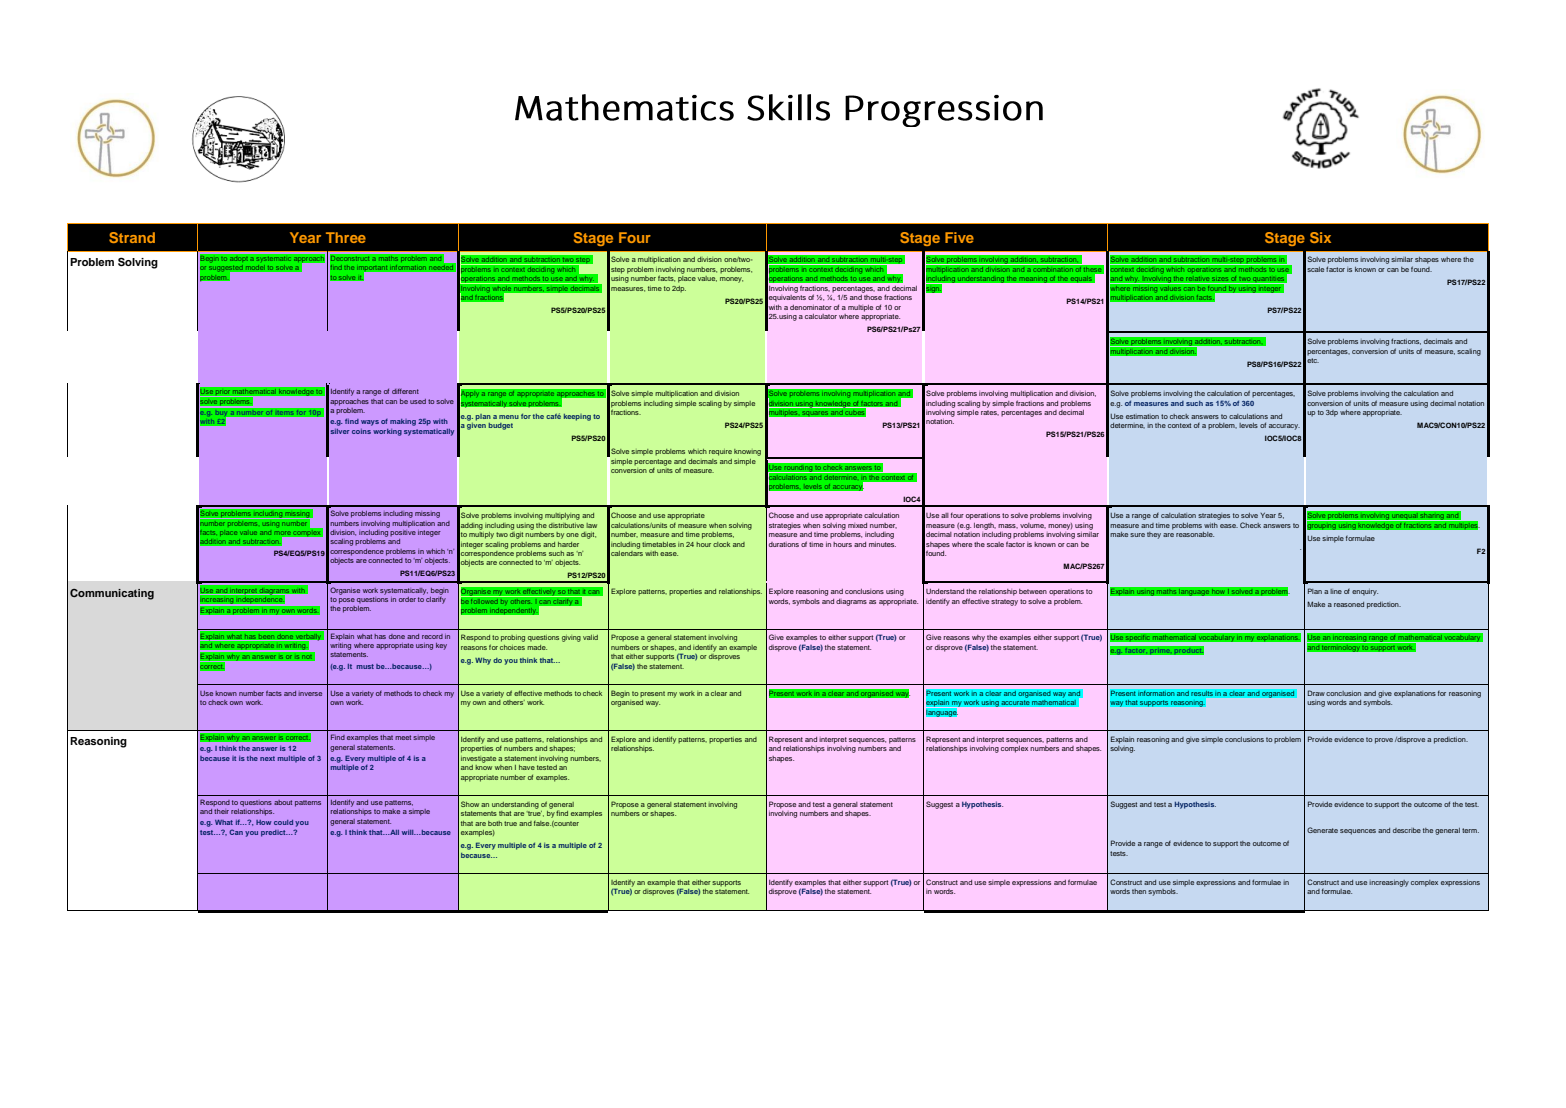 This image has width=1566, height=1108. Describe the element at coordinates (1195, 534) in the image. I see `reasonable` at that location.
